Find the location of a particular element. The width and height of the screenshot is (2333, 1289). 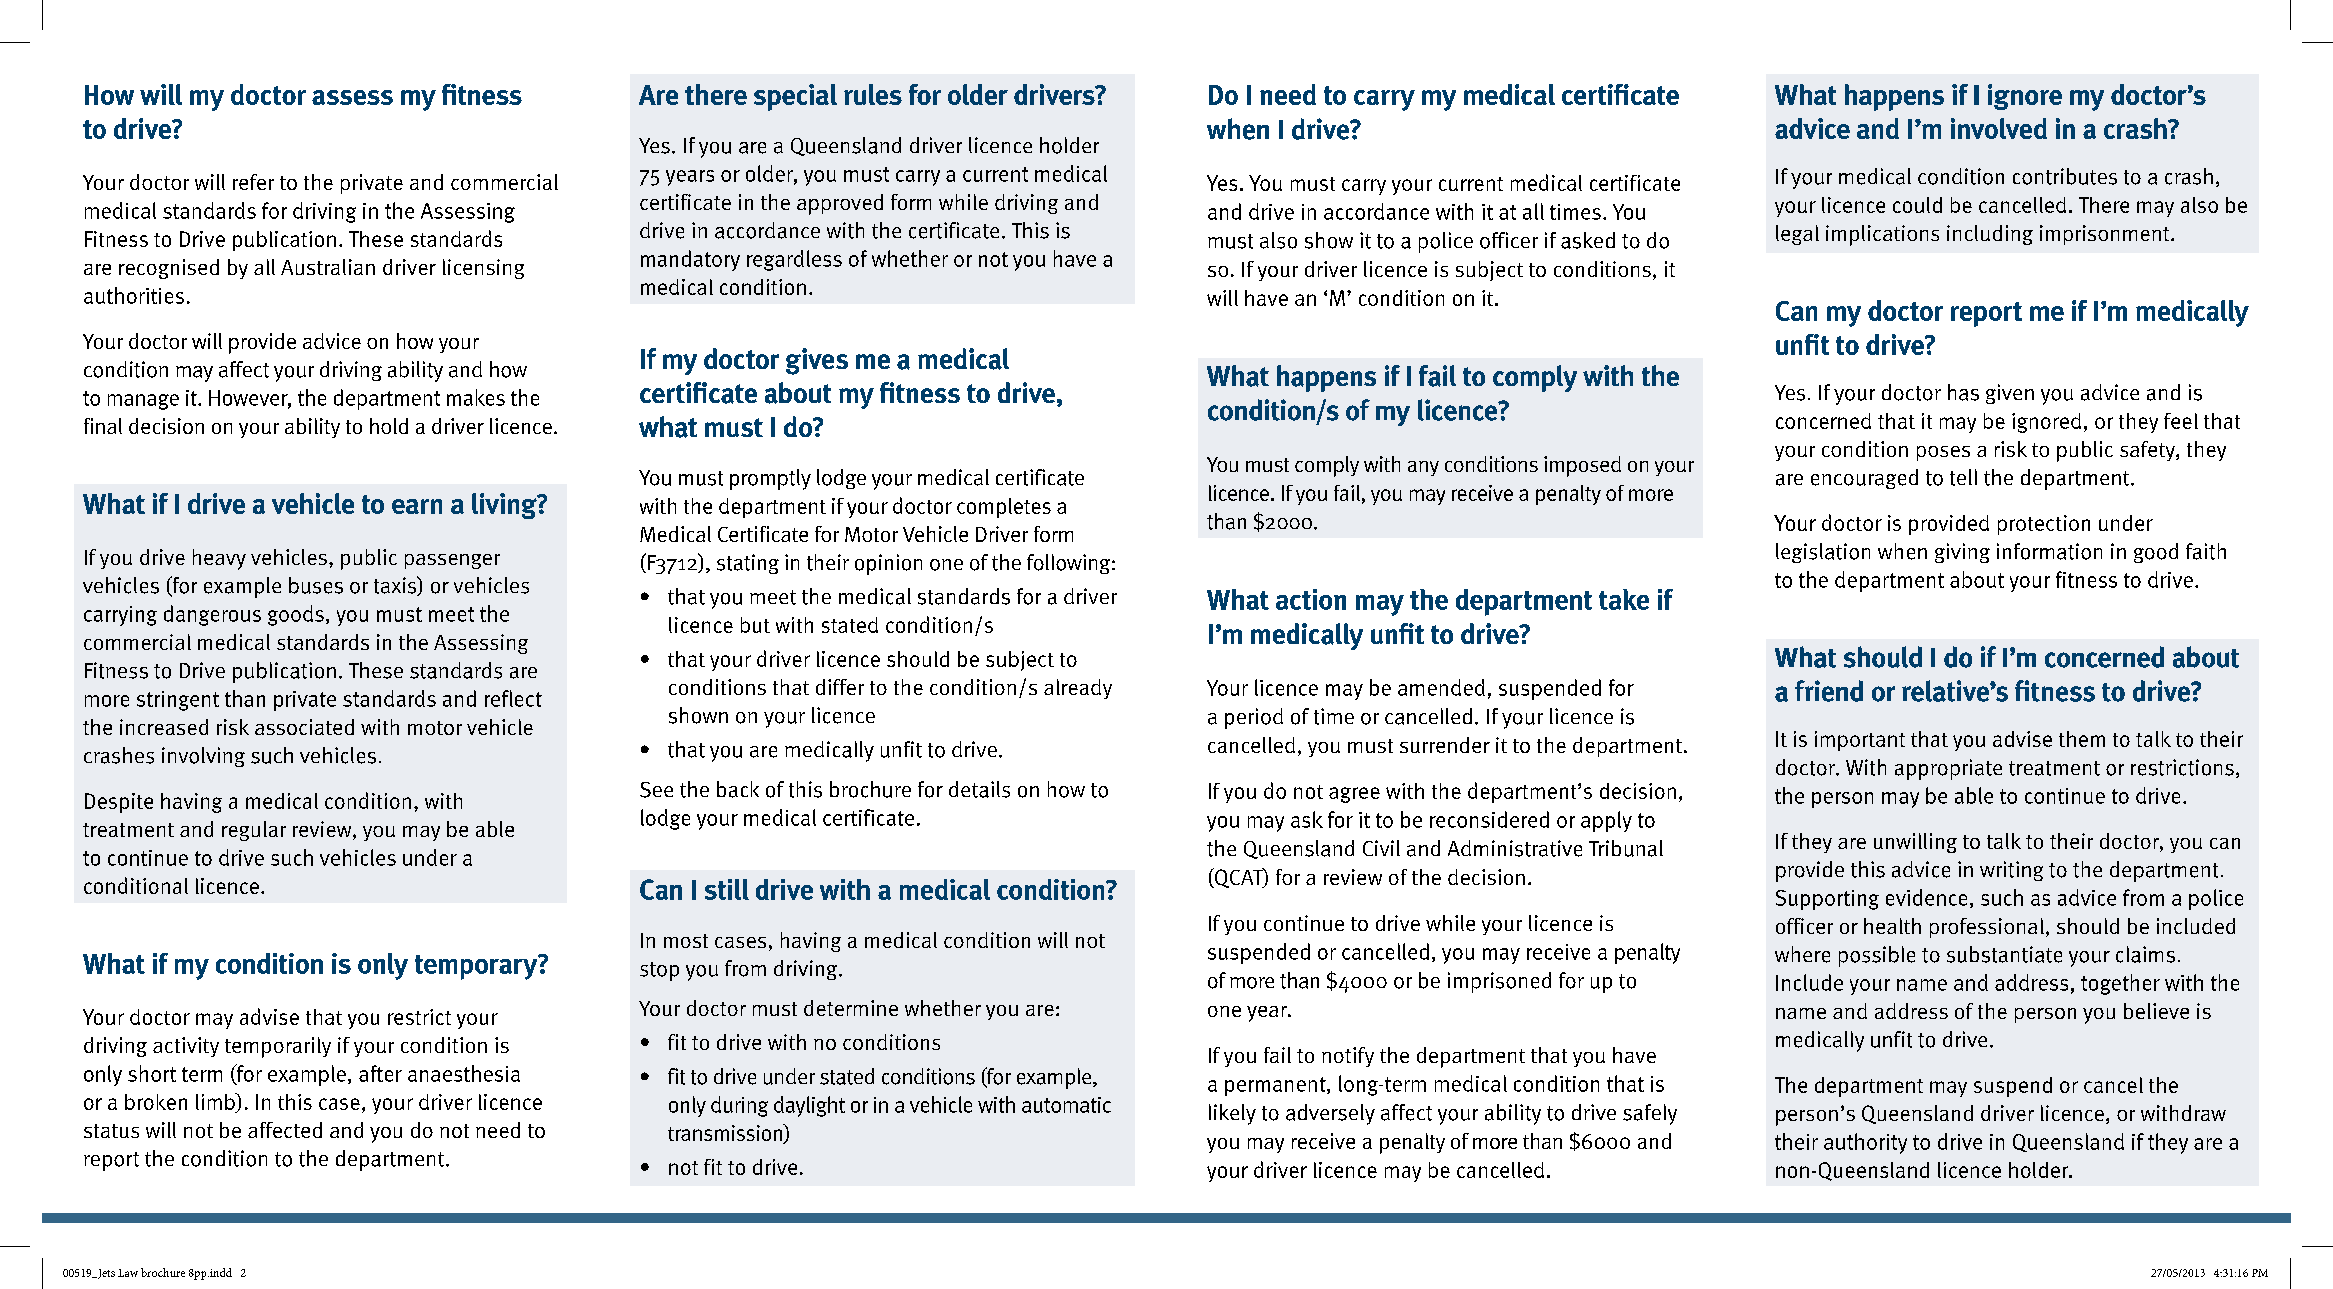

rules is located at coordinates (873, 94).
